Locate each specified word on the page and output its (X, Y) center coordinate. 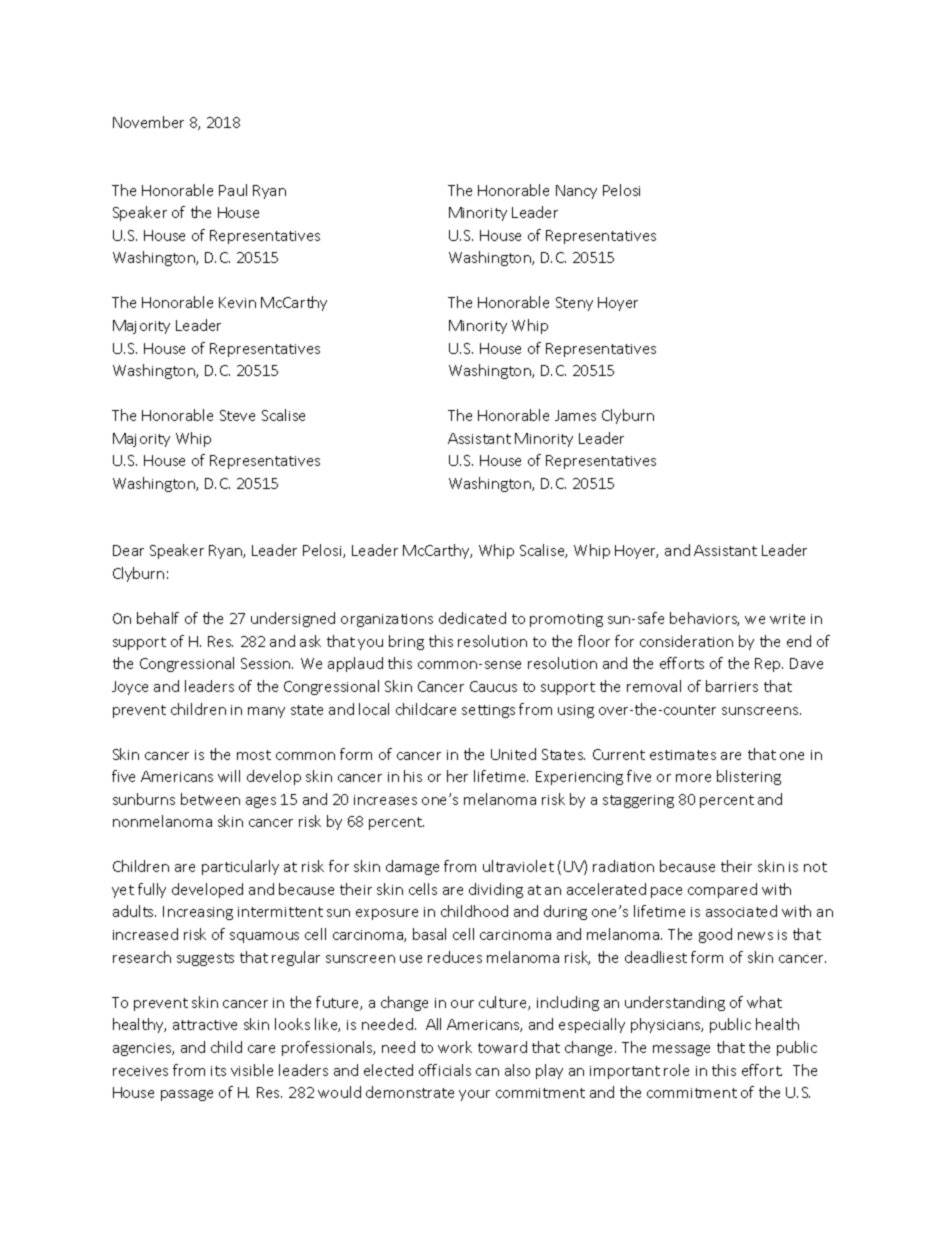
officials (445, 1070)
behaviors (704, 619)
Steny (574, 304)
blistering (749, 777)
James (575, 415)
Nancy (576, 192)
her (457, 776)
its (218, 1071)
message (681, 1050)
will (229, 776)
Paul (233, 190)
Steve (237, 415)
